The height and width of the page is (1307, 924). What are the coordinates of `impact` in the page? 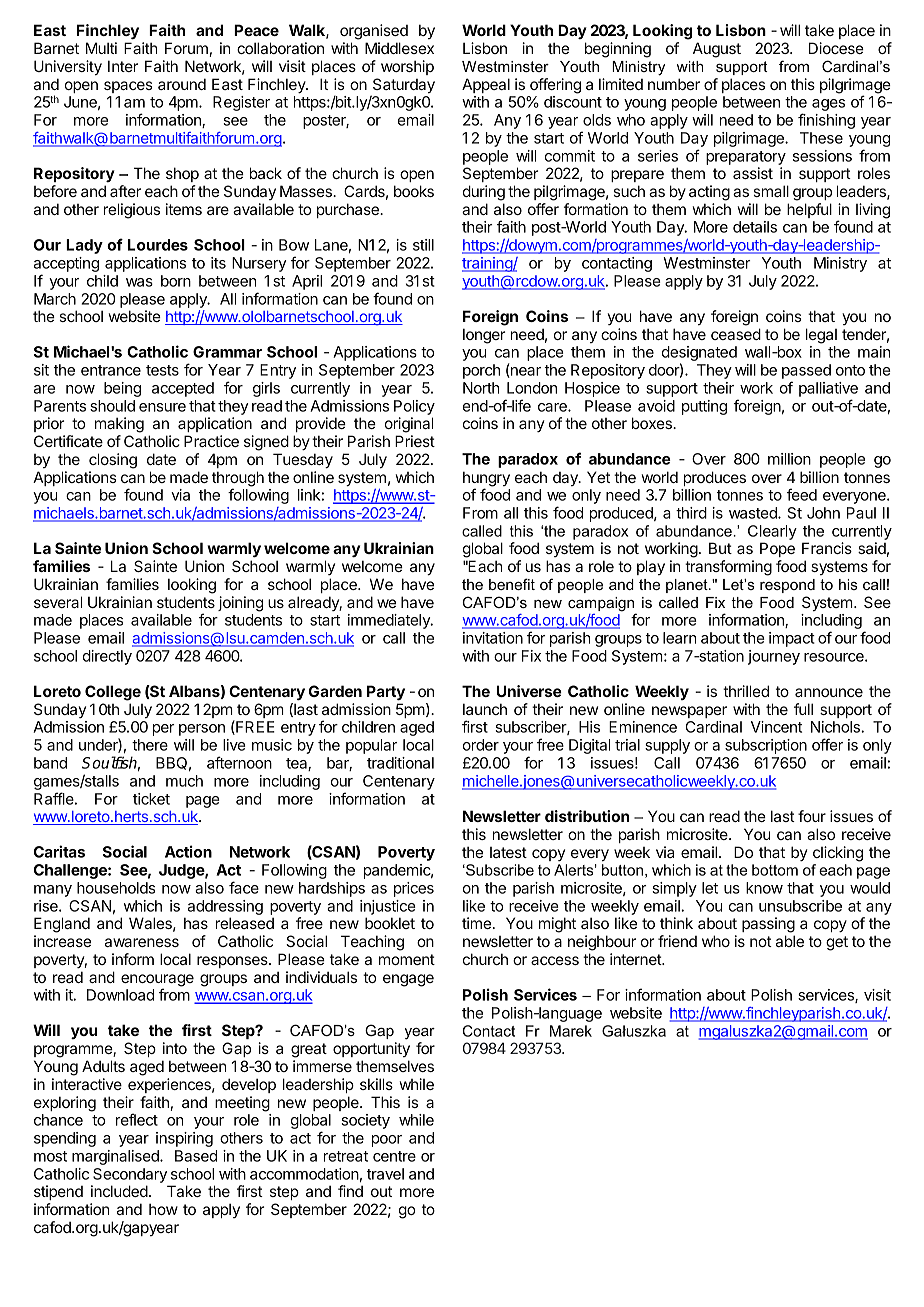 It's located at (792, 639).
